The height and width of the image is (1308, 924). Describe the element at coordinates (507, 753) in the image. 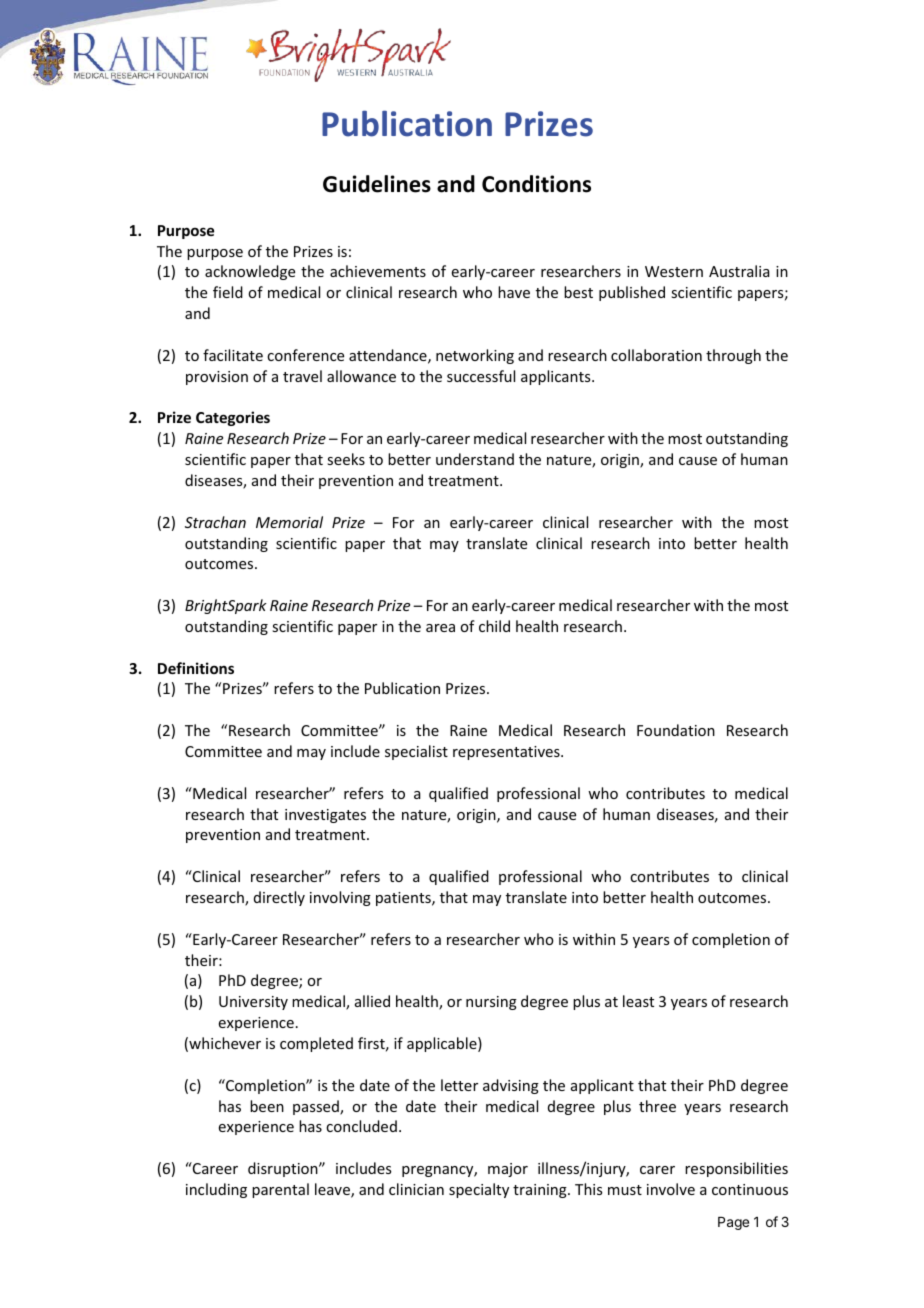

I see `representatives` at that location.
